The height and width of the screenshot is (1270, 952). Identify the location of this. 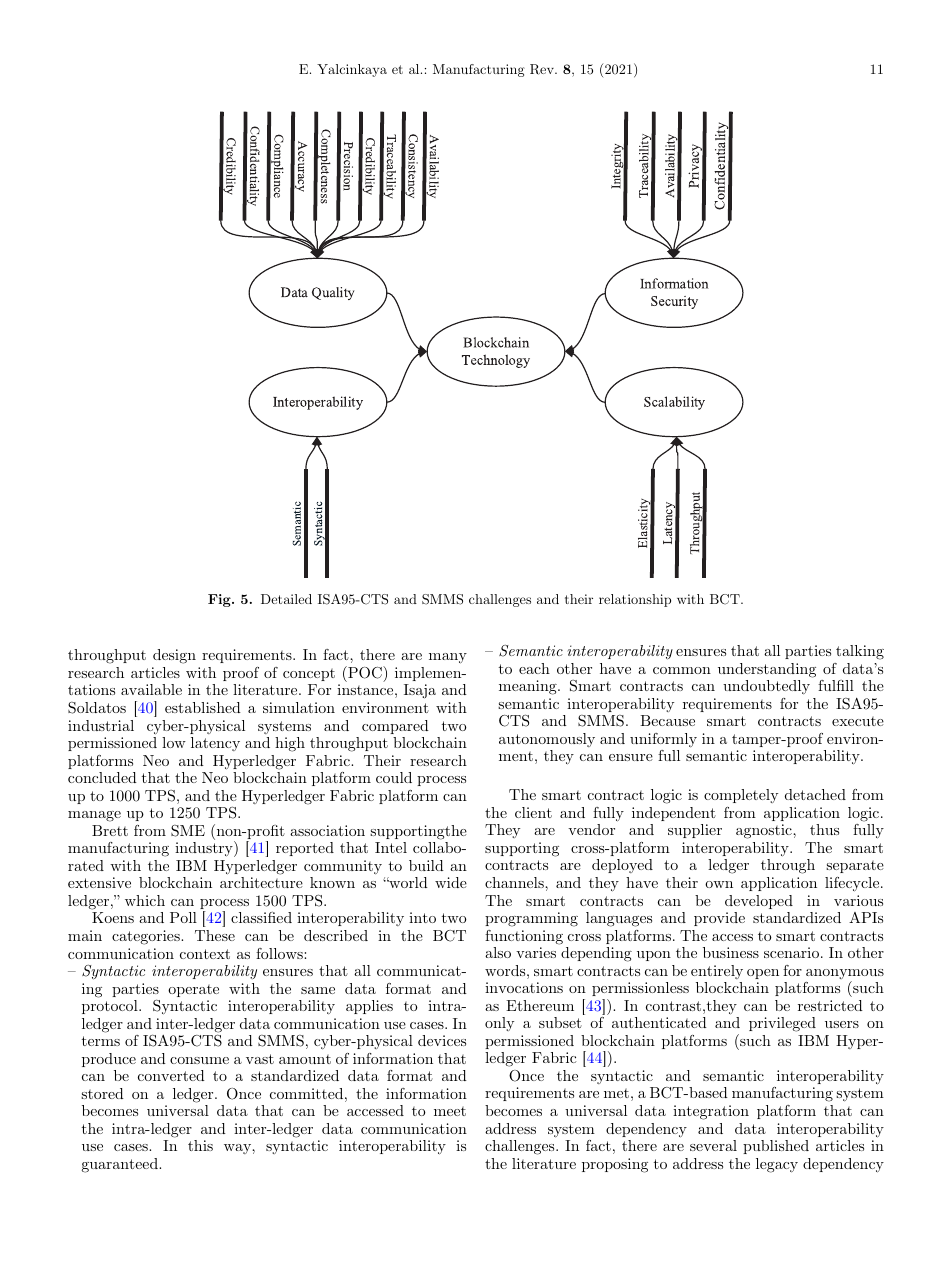
(200, 1145).
